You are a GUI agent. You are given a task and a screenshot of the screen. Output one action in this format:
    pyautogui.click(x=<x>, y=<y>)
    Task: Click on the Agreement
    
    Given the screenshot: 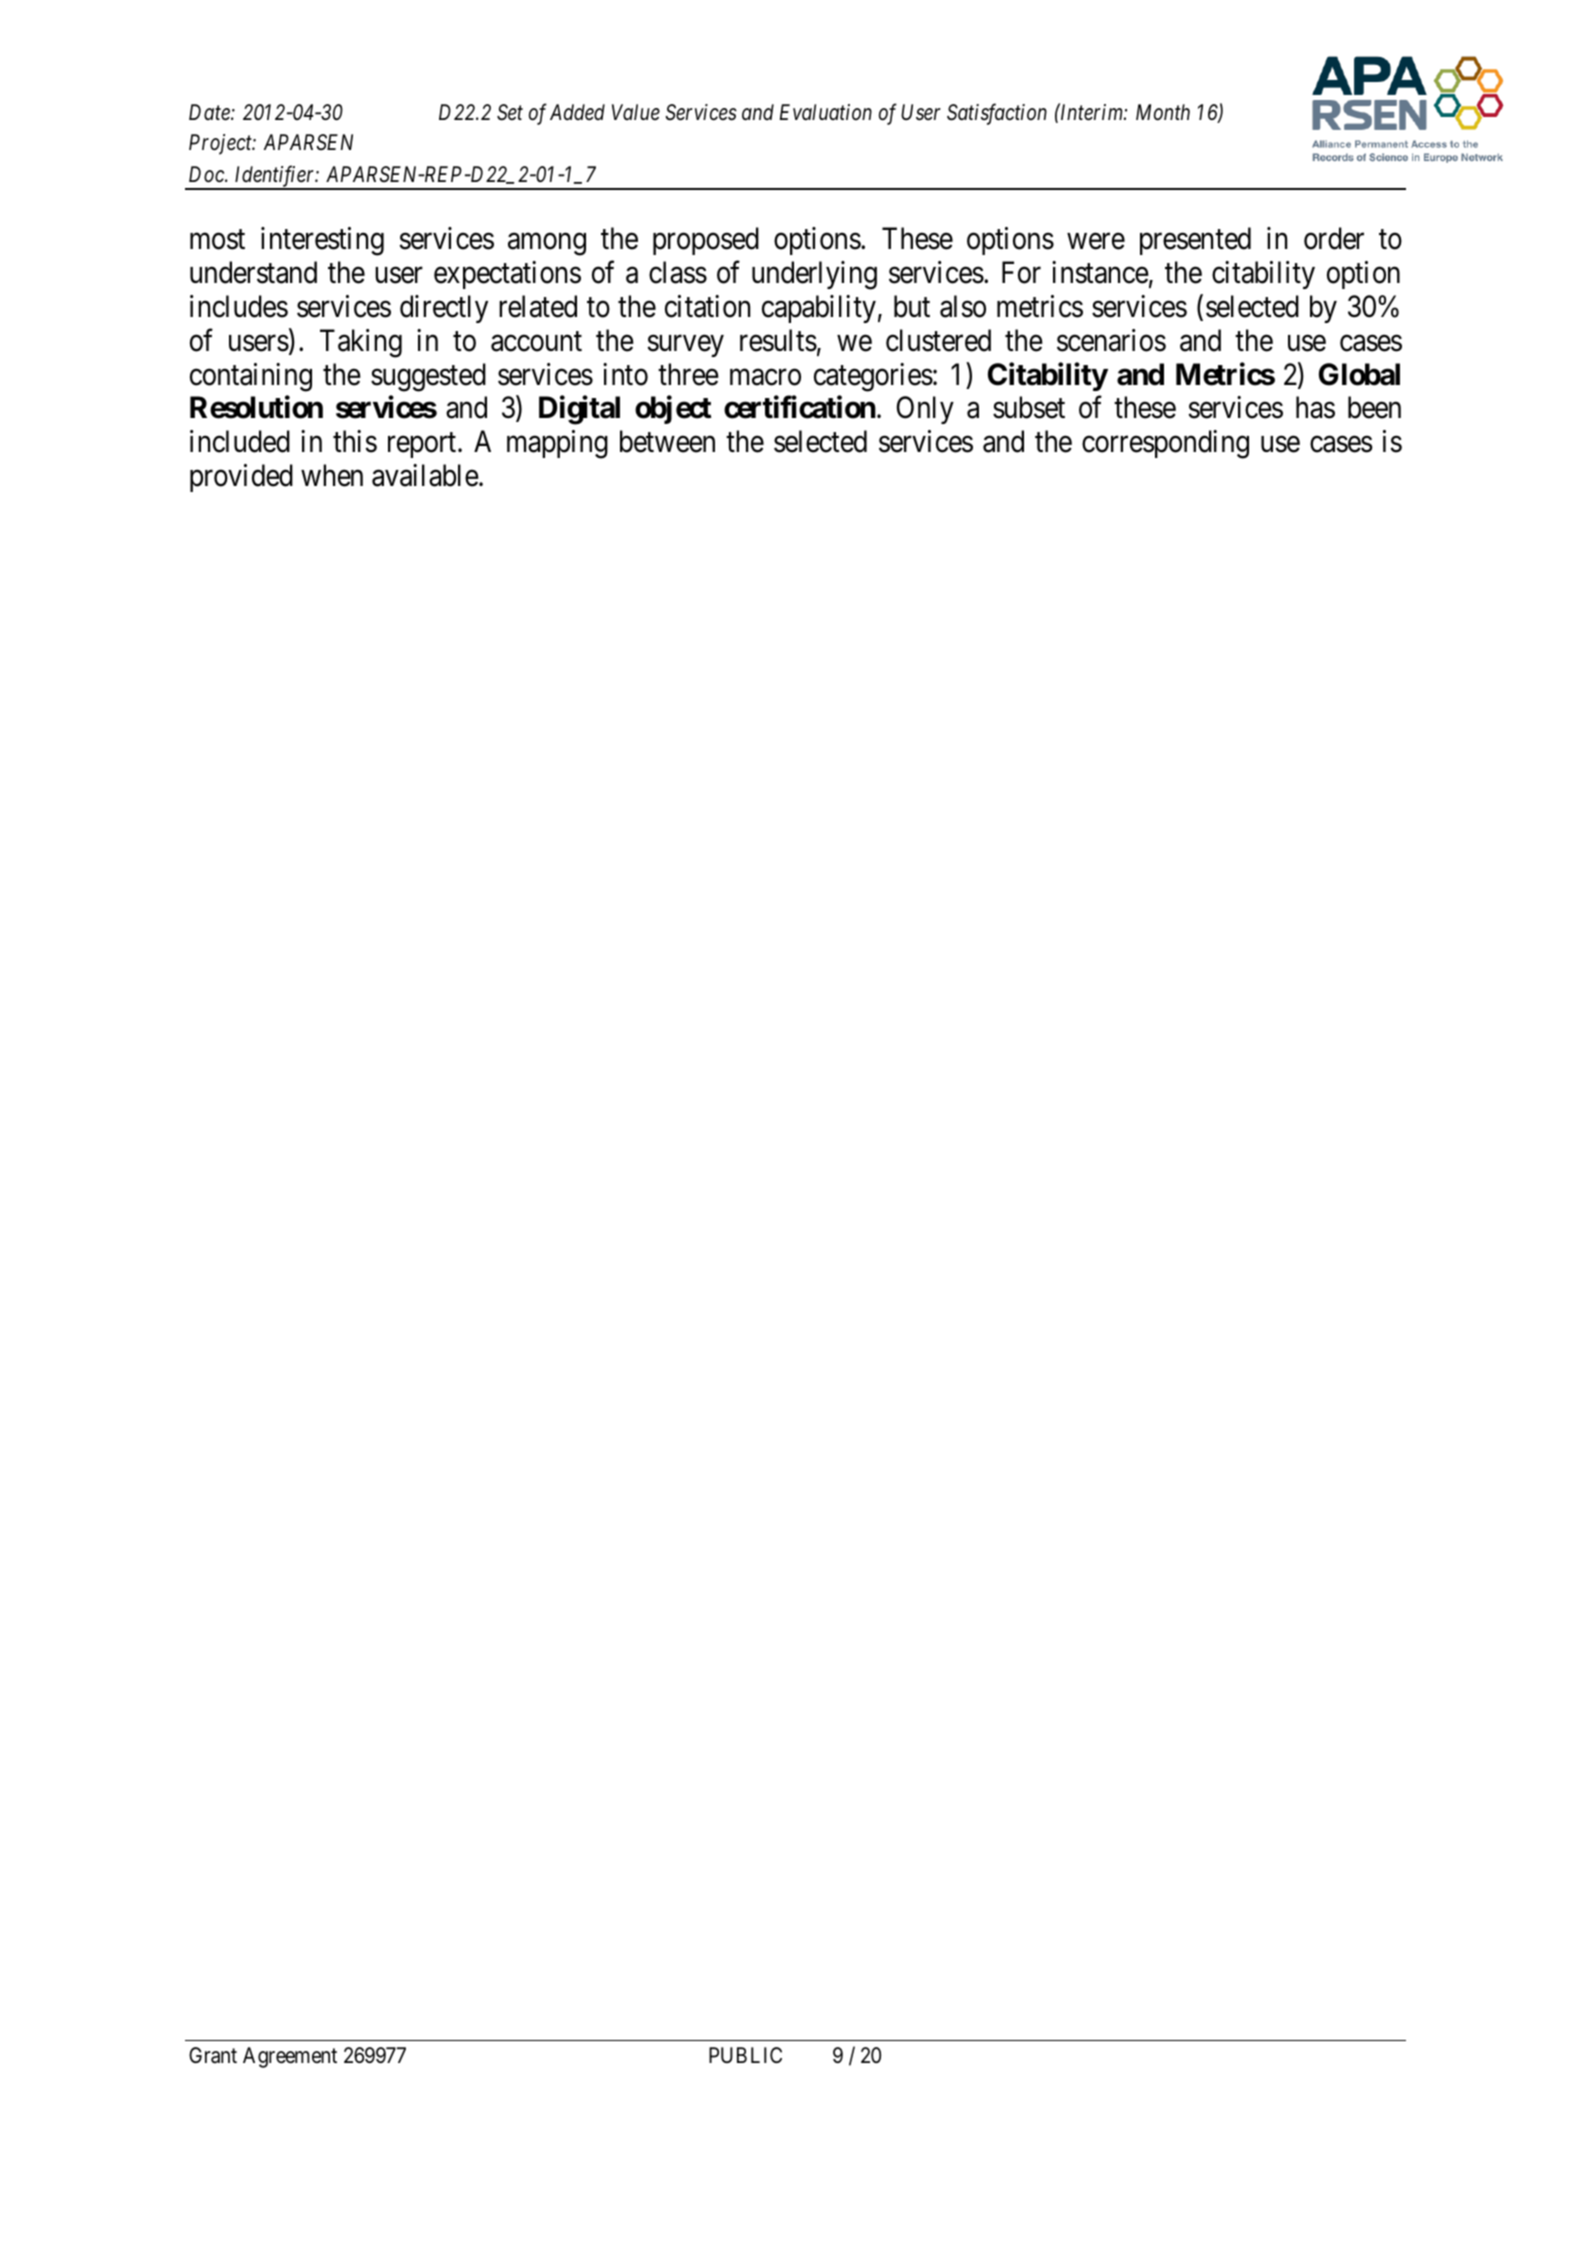 What is the action you would take?
    pyautogui.click(x=290, y=2057)
